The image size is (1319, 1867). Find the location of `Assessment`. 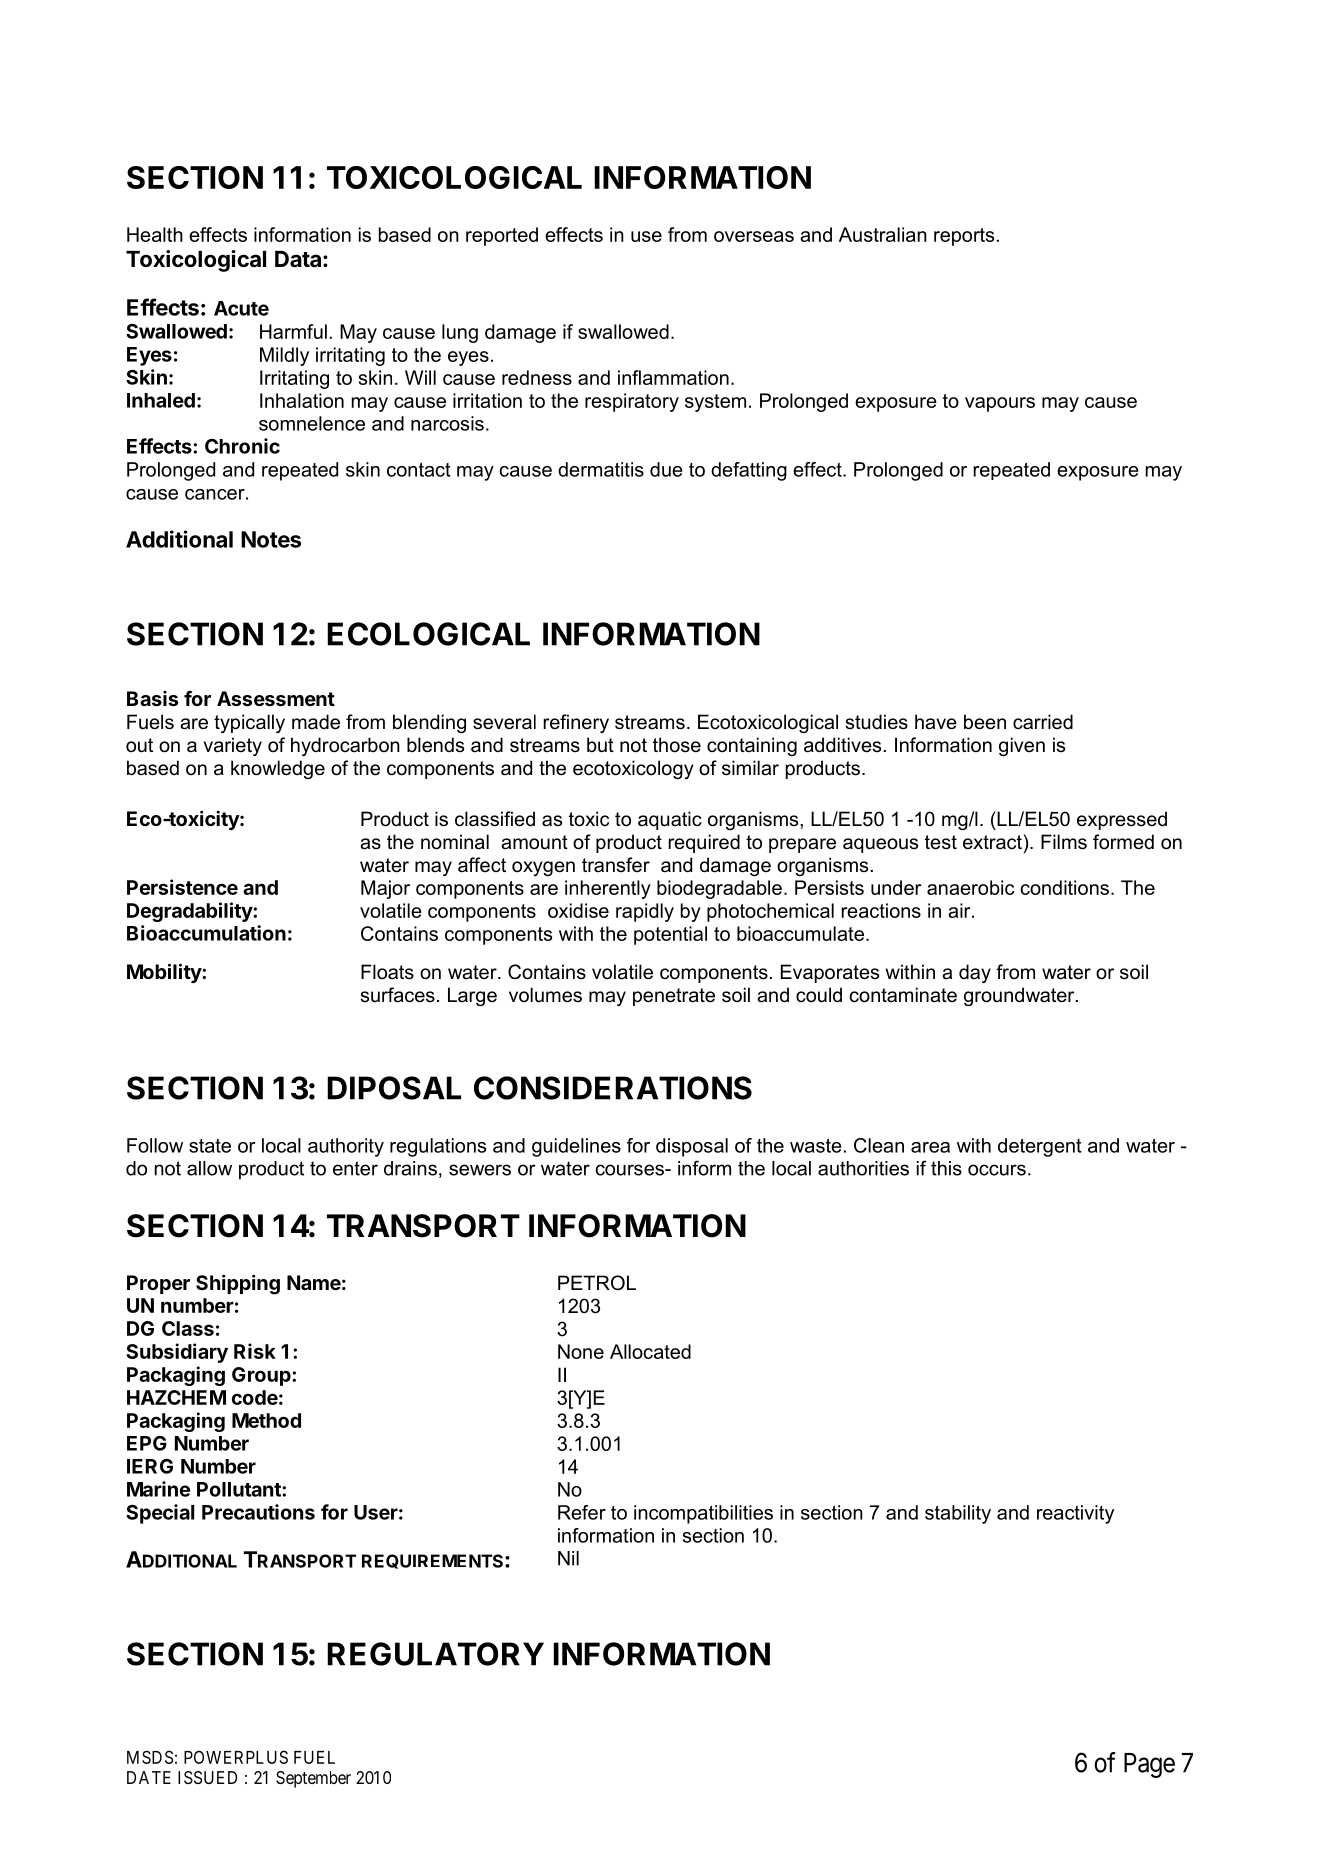

Assessment is located at coordinates (276, 698).
